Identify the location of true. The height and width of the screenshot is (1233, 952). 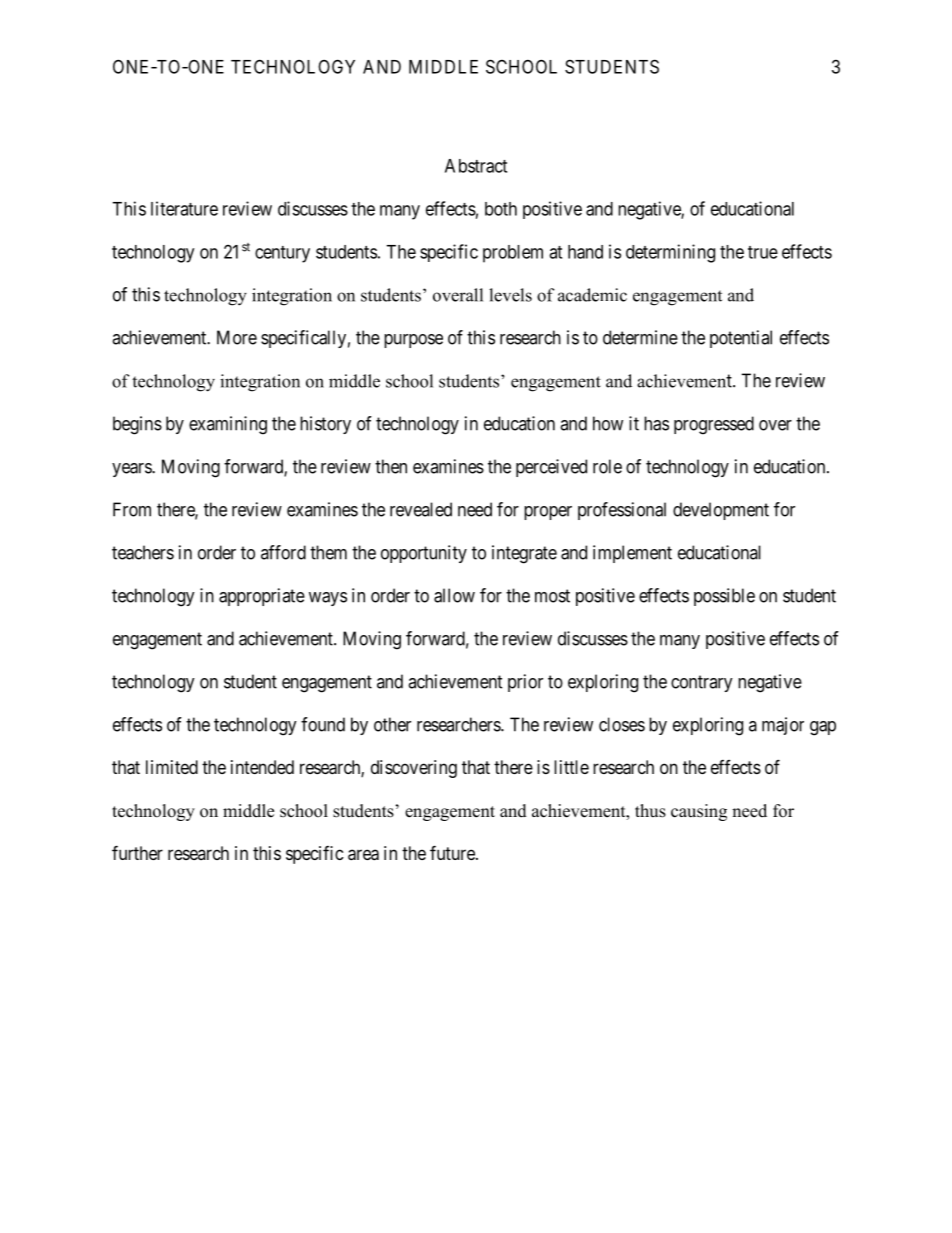
(763, 252).
